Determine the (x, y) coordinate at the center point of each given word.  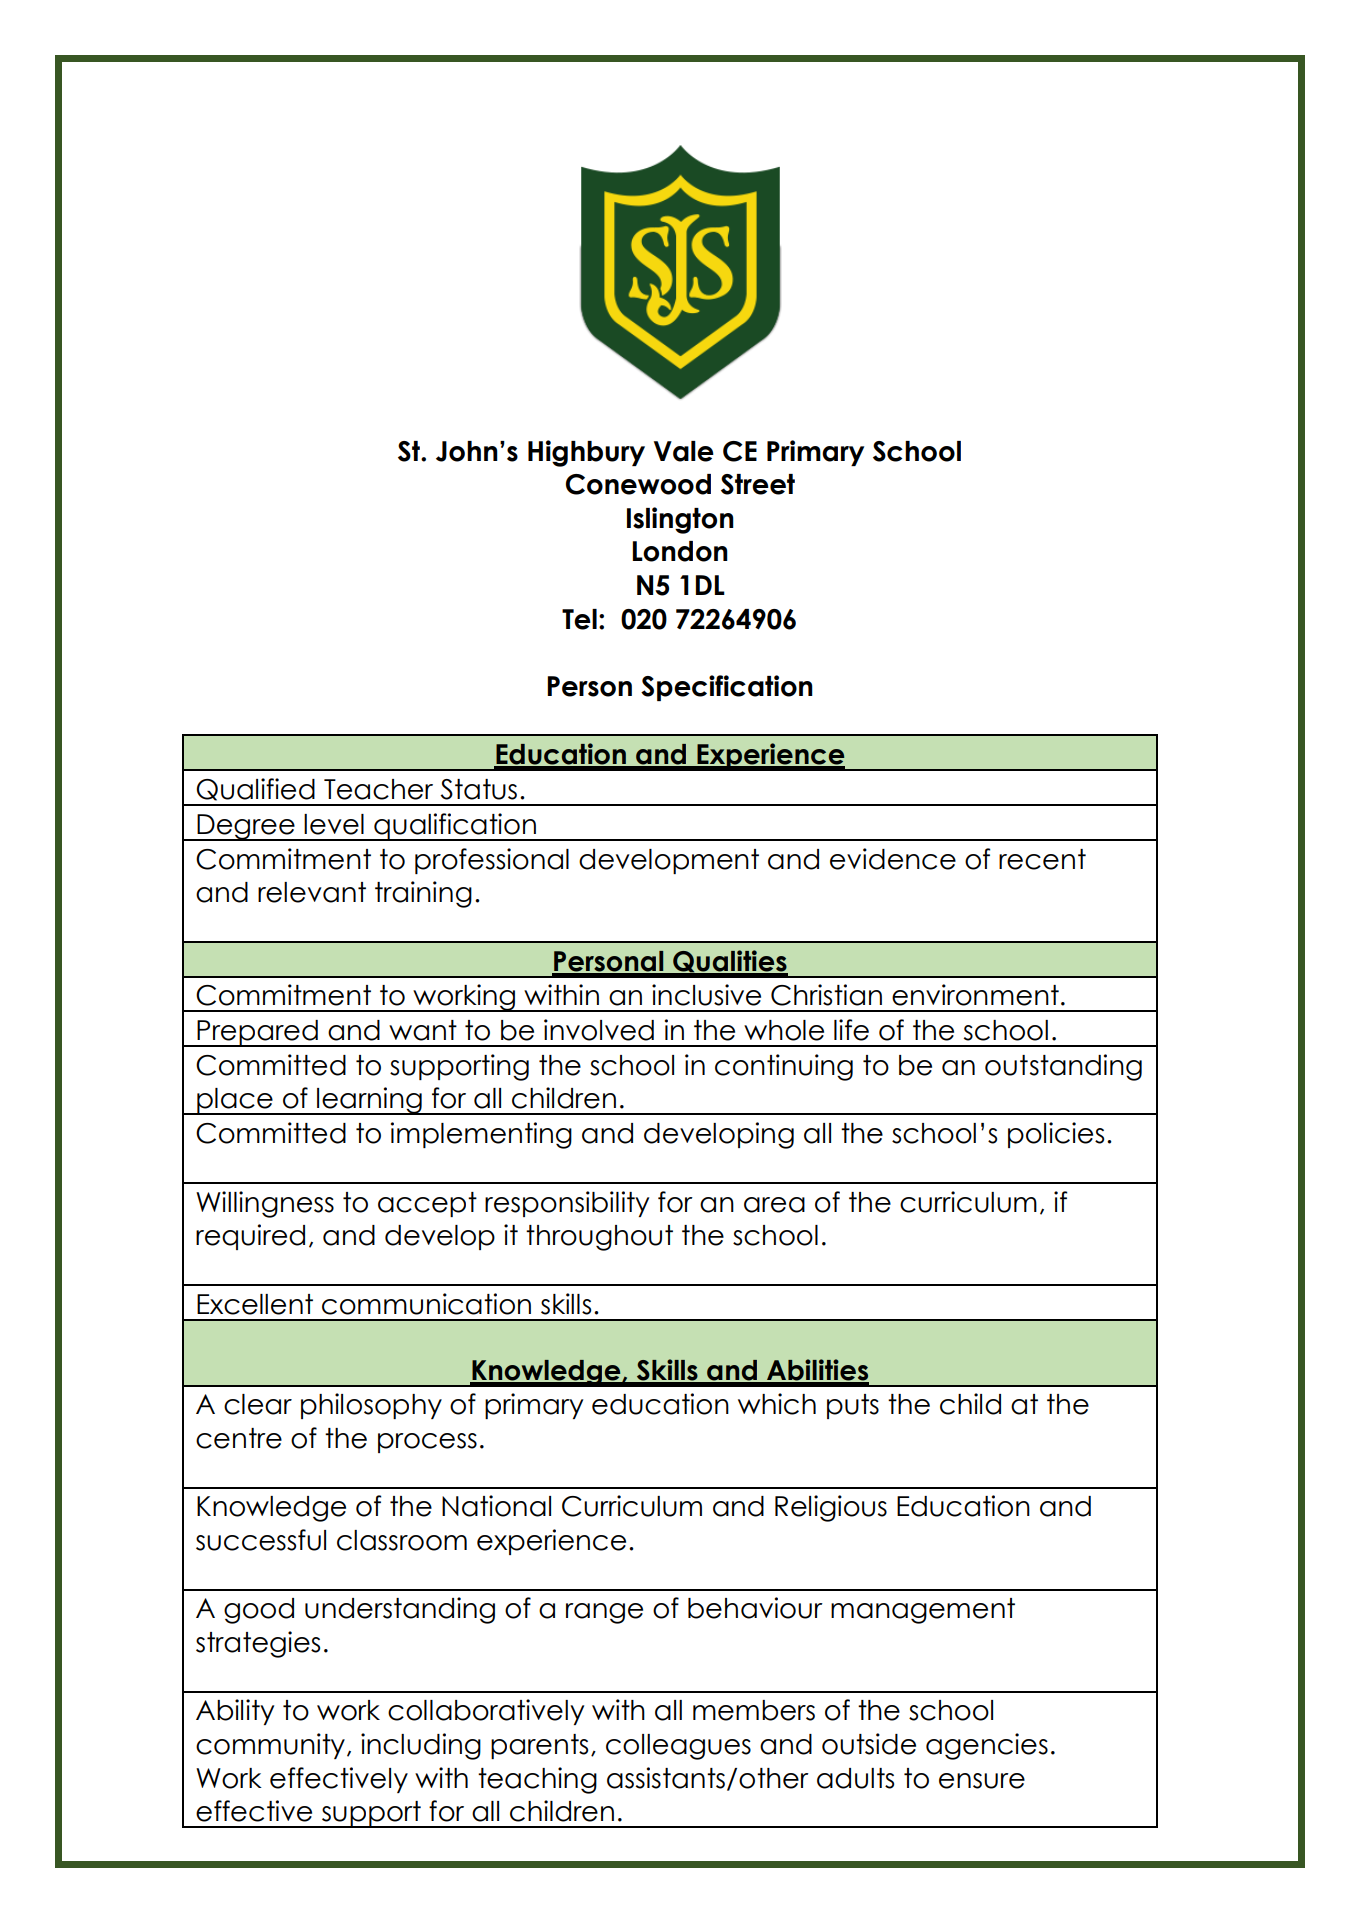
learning (369, 1101)
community (270, 1746)
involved (599, 1030)
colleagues (678, 1747)
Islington (680, 520)
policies (1056, 1135)
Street (758, 484)
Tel (579, 619)
